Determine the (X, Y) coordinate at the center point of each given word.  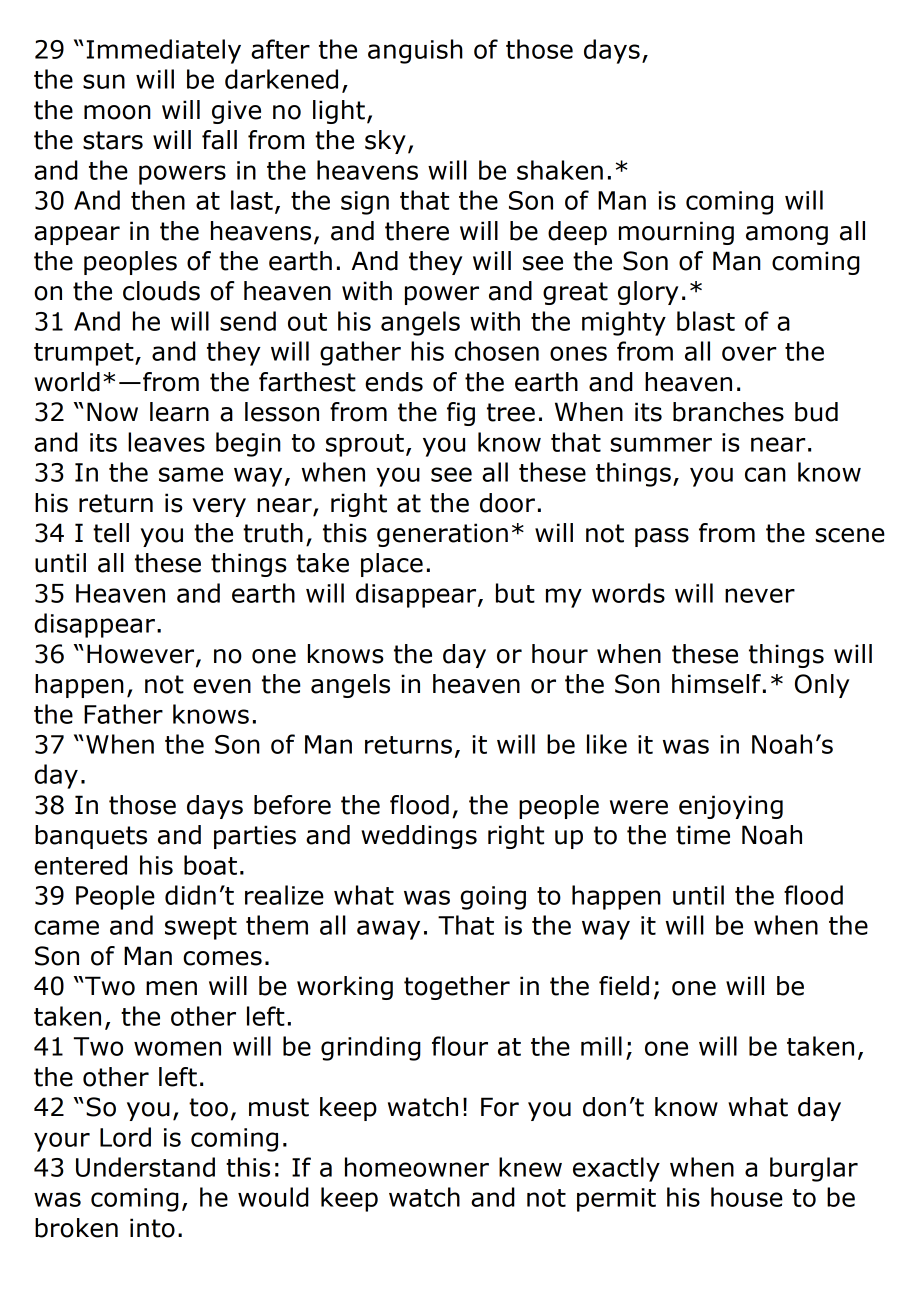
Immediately (163, 51)
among (787, 235)
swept (201, 928)
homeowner (417, 1167)
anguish (415, 51)
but (515, 593)
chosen (497, 351)
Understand (145, 1167)
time (703, 835)
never (760, 595)
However (142, 655)
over (749, 353)
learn (179, 412)
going (493, 898)
